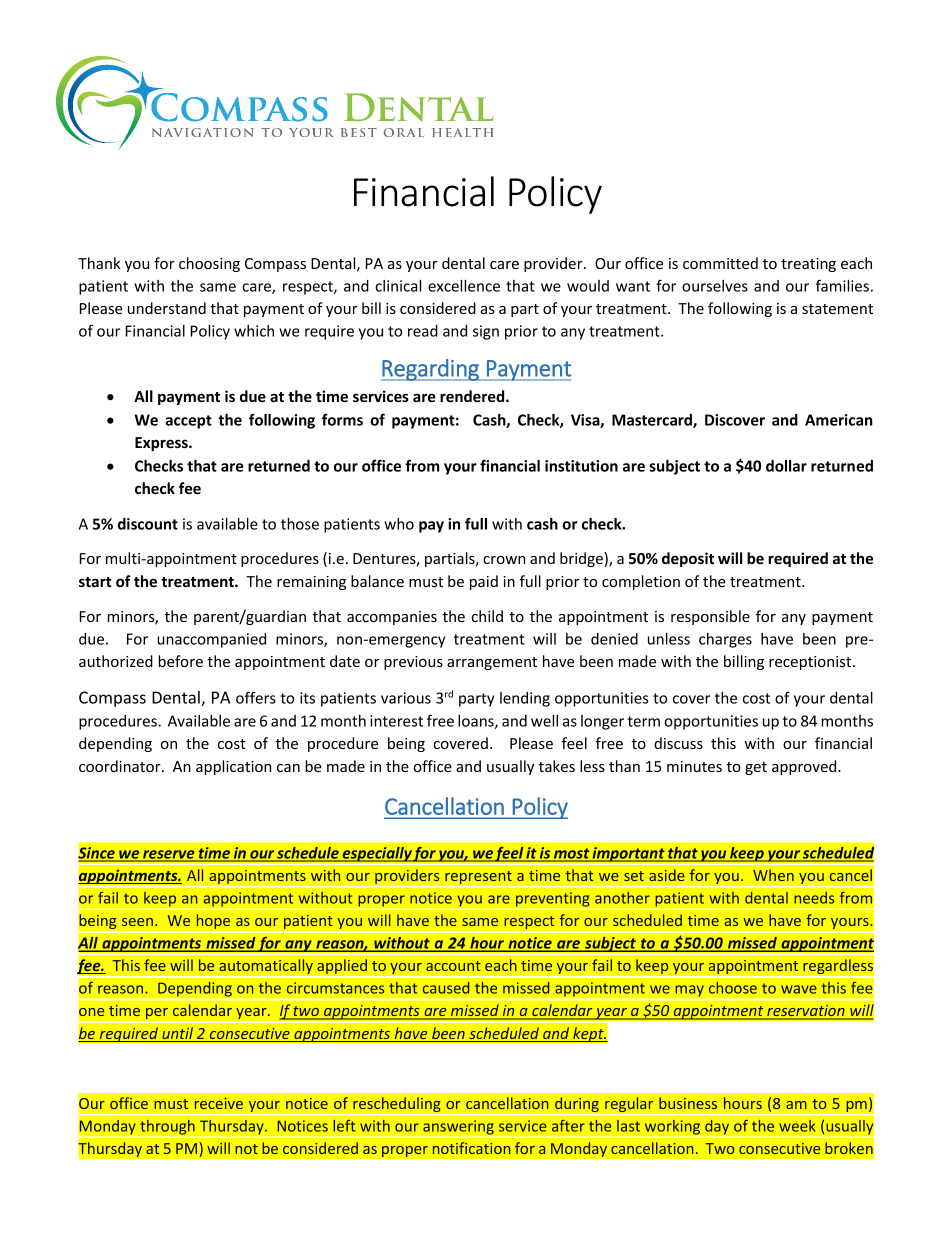 Image resolution: width=952 pixels, height=1233 pixels. I want to click on receptionist, so click(811, 663).
